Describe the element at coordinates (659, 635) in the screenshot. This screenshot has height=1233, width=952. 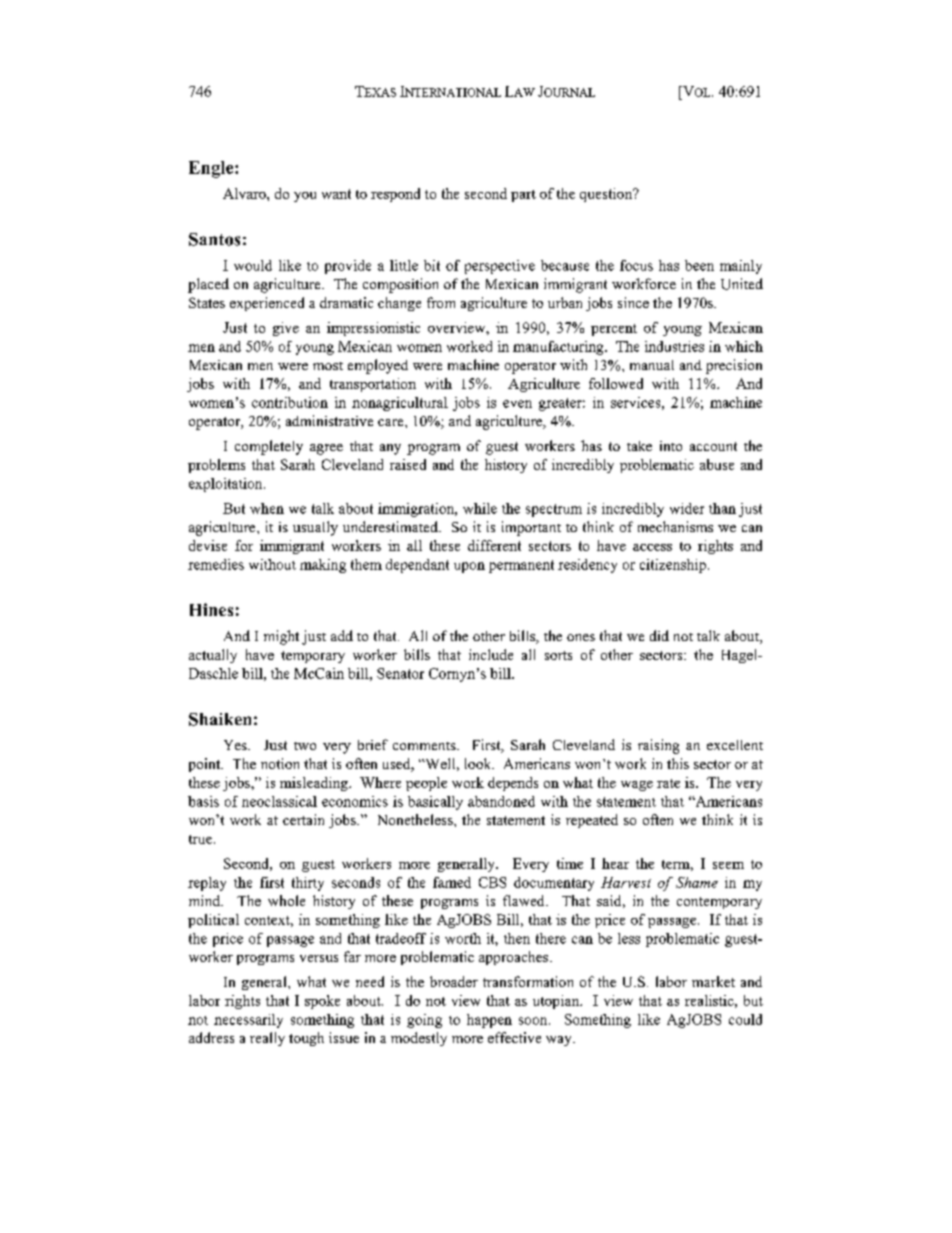
I see `did` at that location.
